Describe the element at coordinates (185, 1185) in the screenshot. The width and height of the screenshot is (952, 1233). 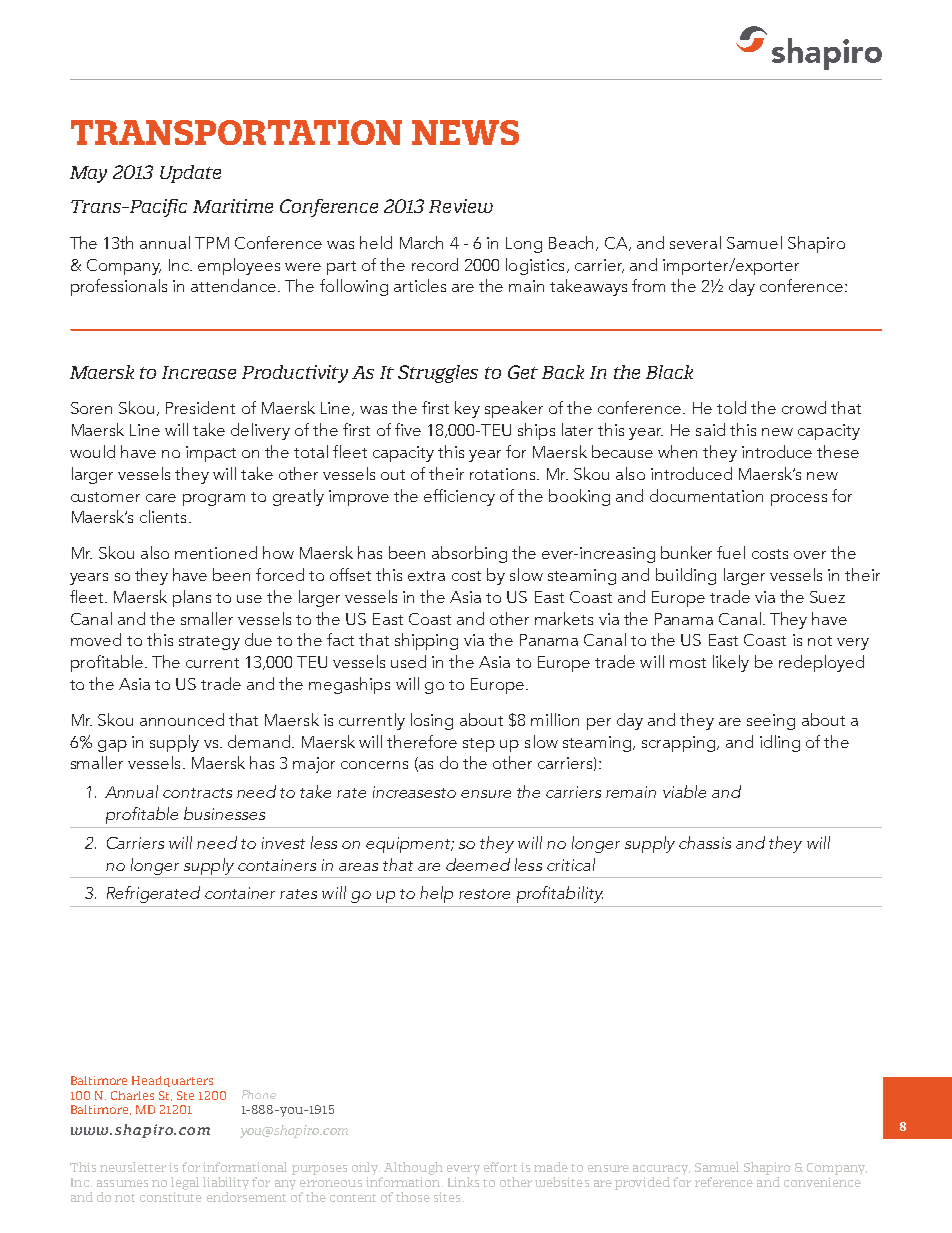
I see `legal` at that location.
